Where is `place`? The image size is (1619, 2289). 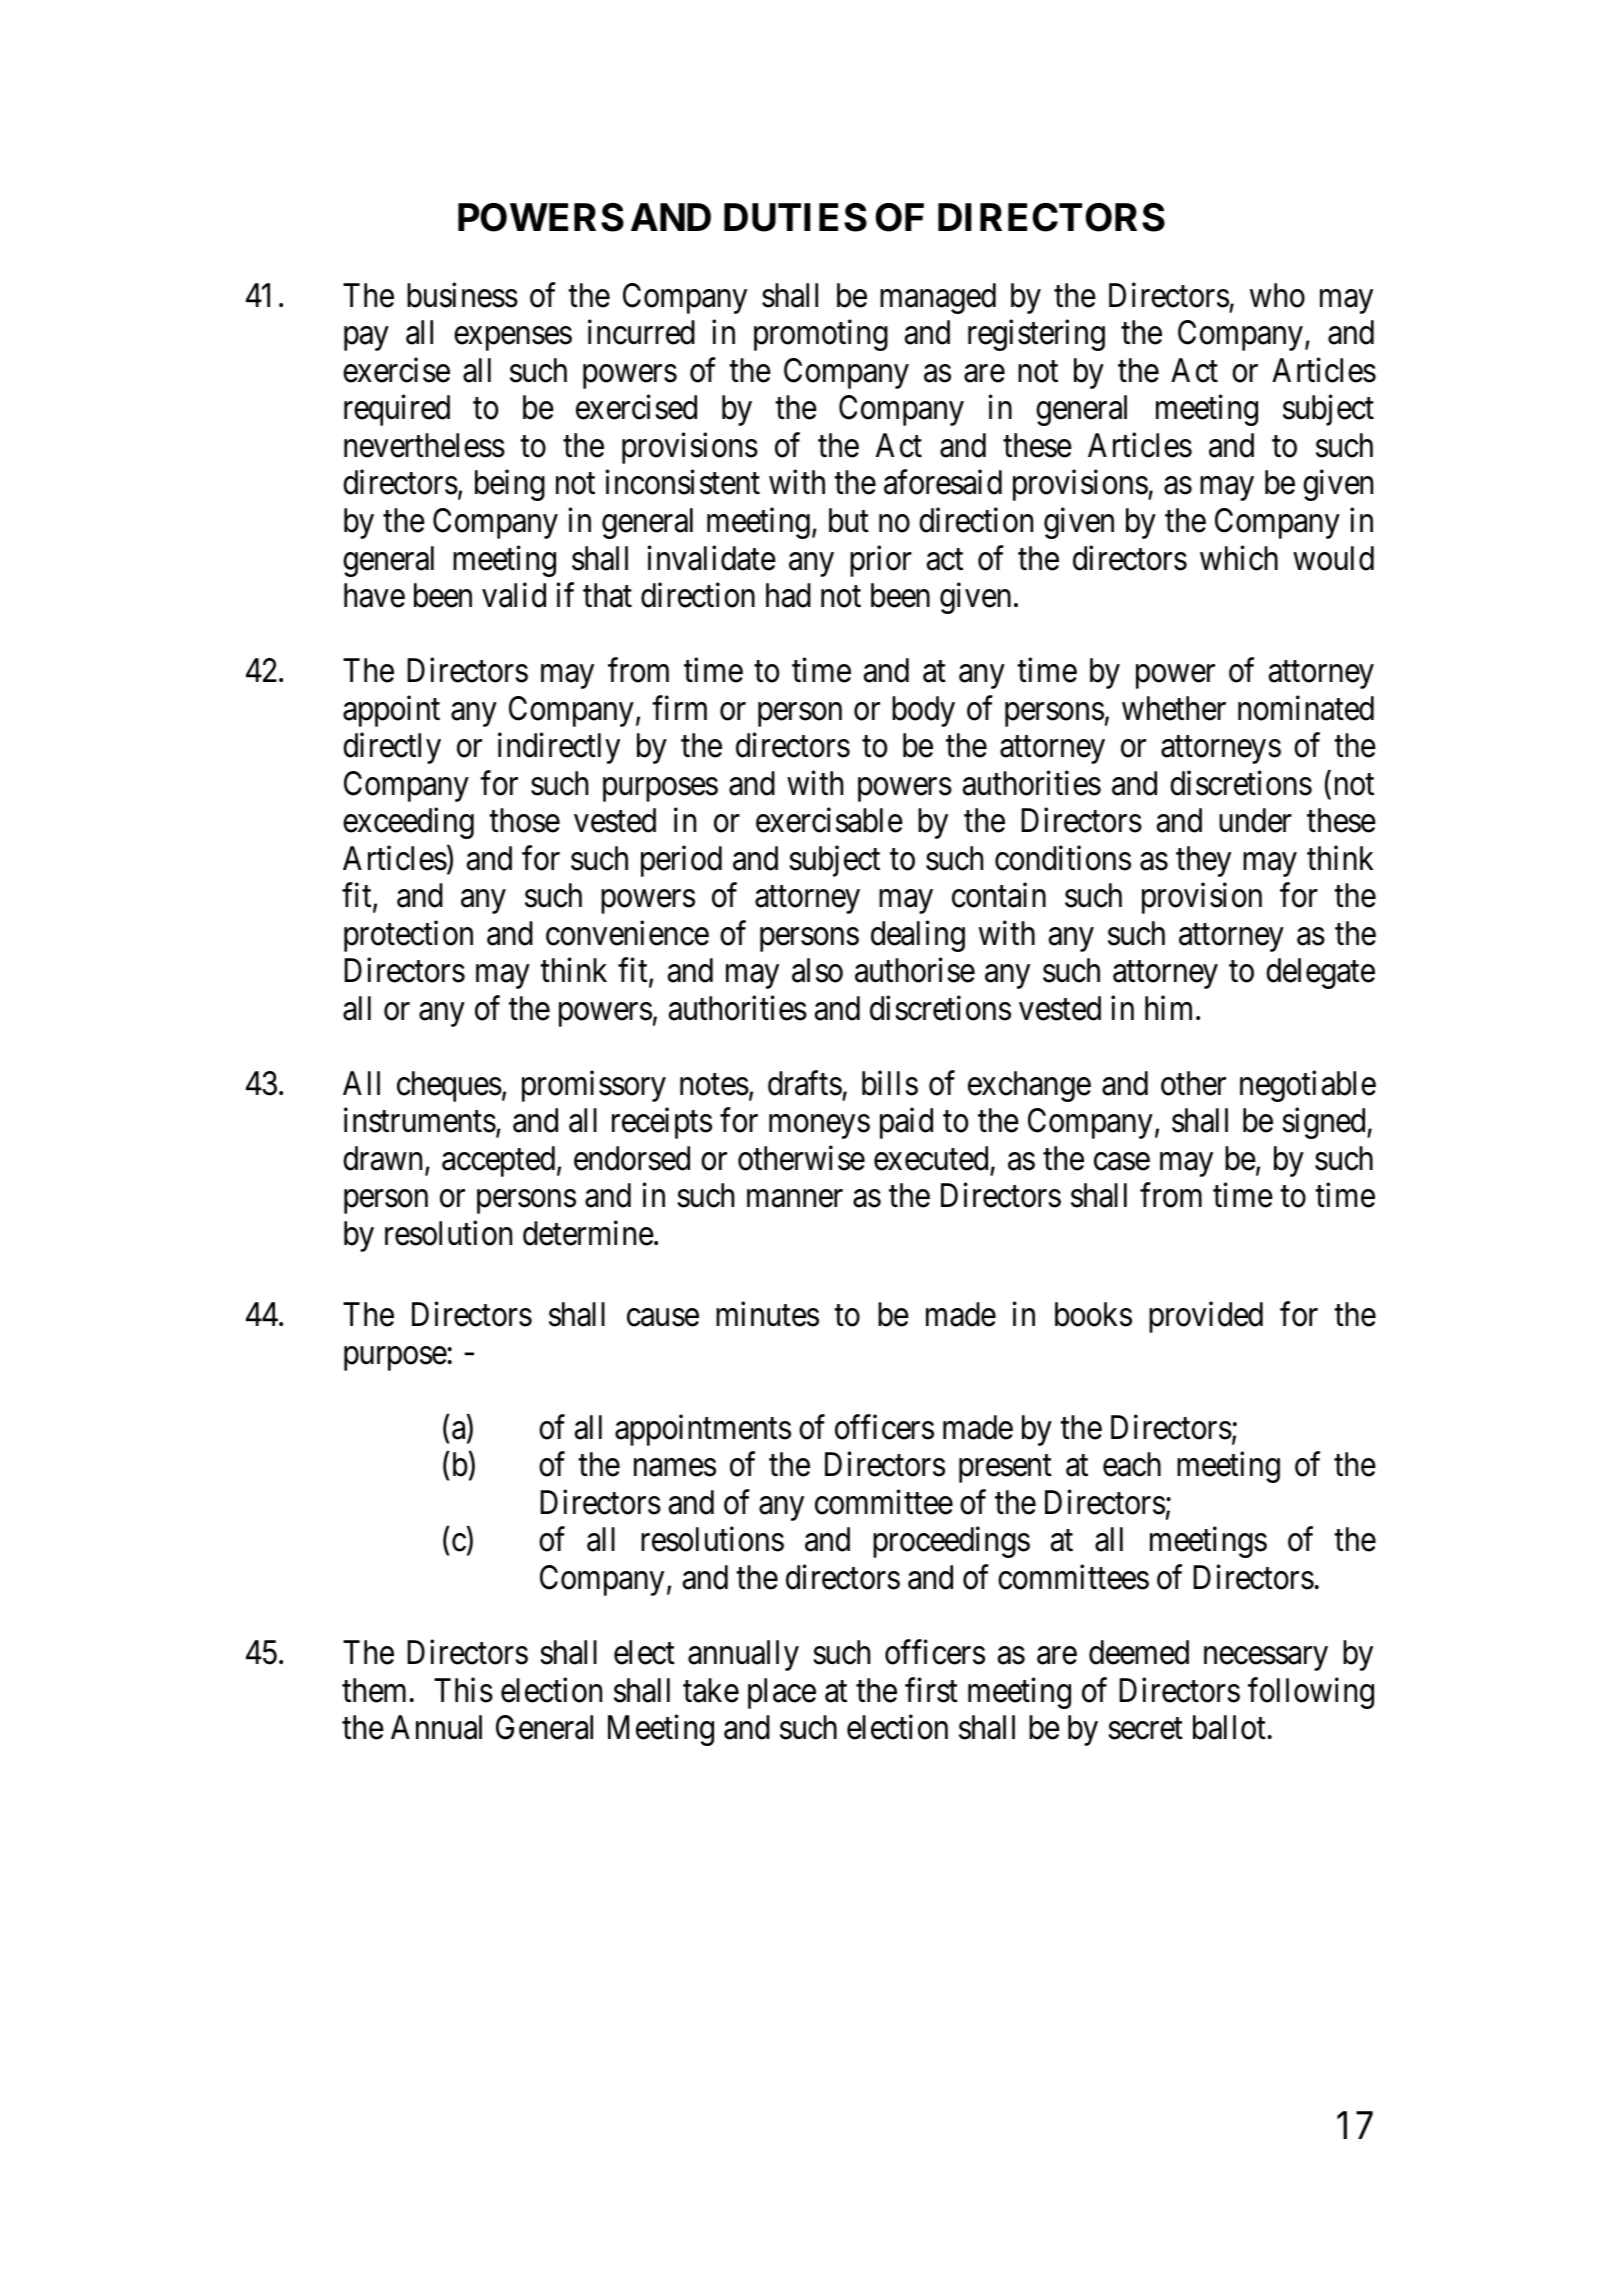
place is located at coordinates (782, 1693).
